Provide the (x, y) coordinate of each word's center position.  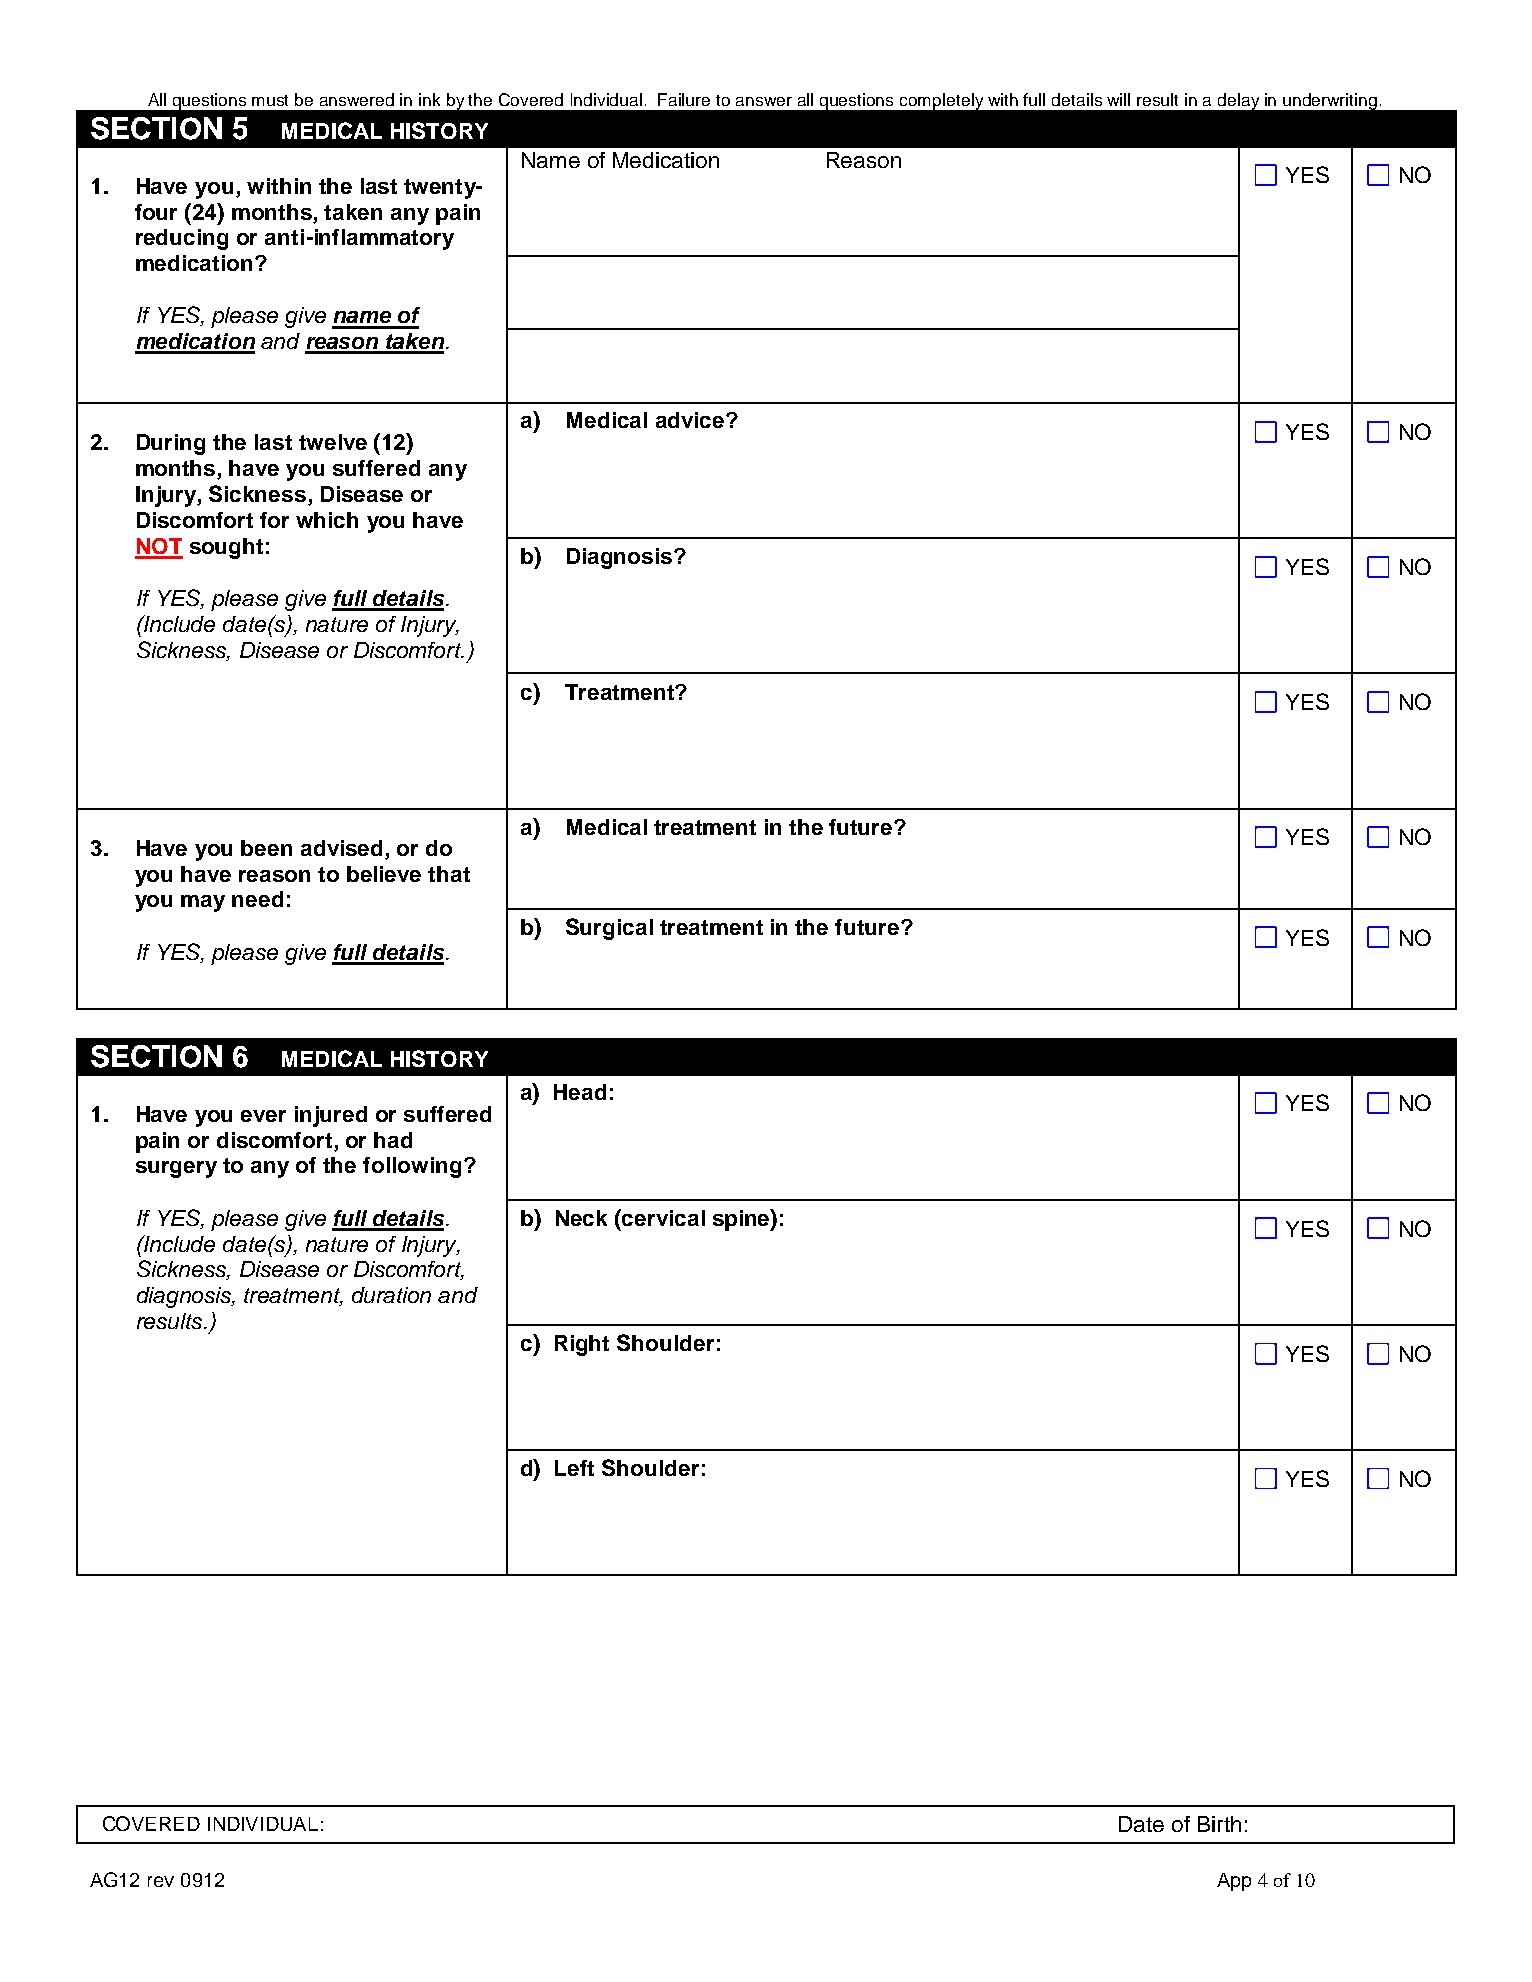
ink (429, 99)
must (270, 100)
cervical (662, 1217)
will (1118, 99)
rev (161, 1881)
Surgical (609, 929)
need (257, 899)
